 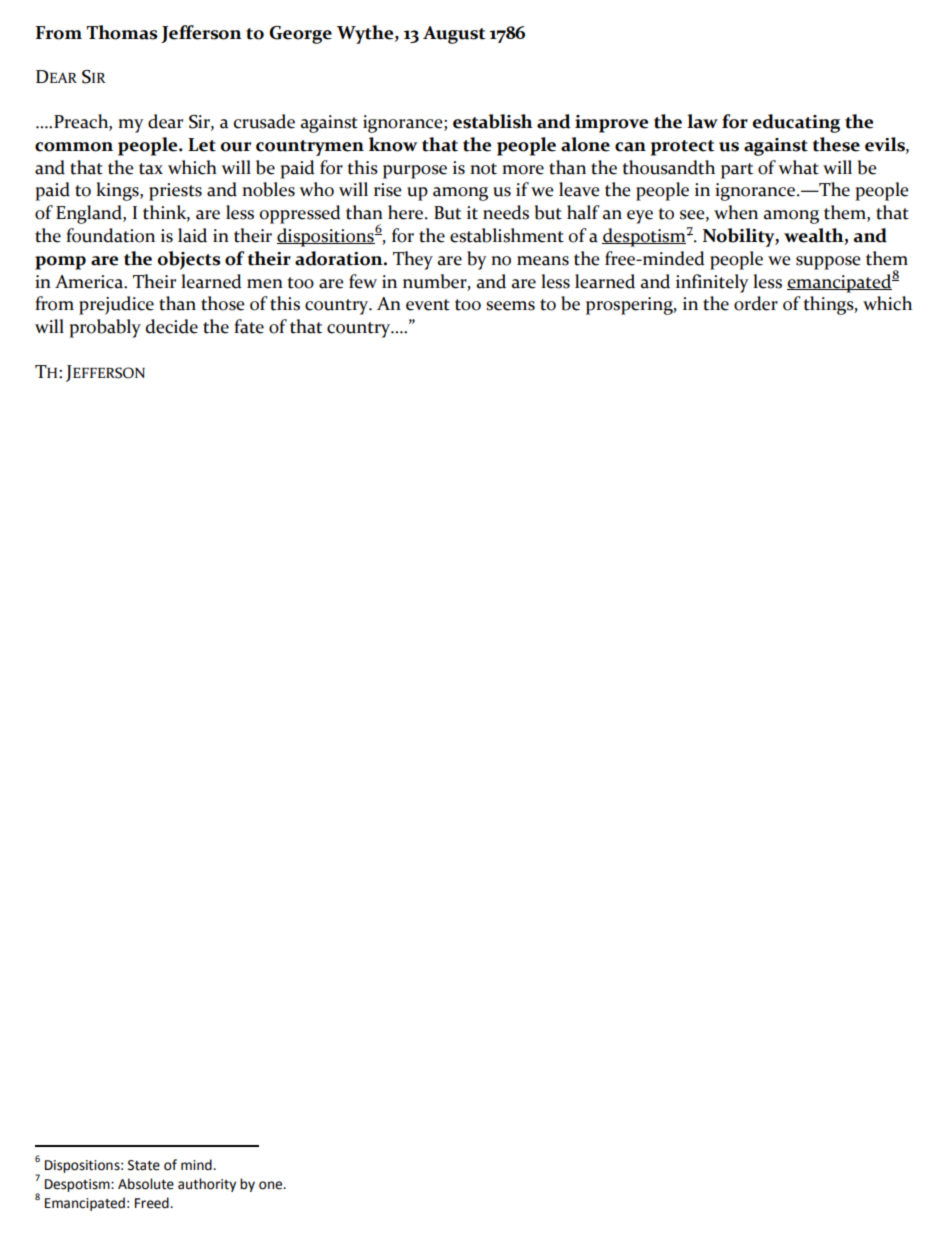 What do you see at coordinates (207, 1185) in the page?
I see `authority` at bounding box center [207, 1185].
